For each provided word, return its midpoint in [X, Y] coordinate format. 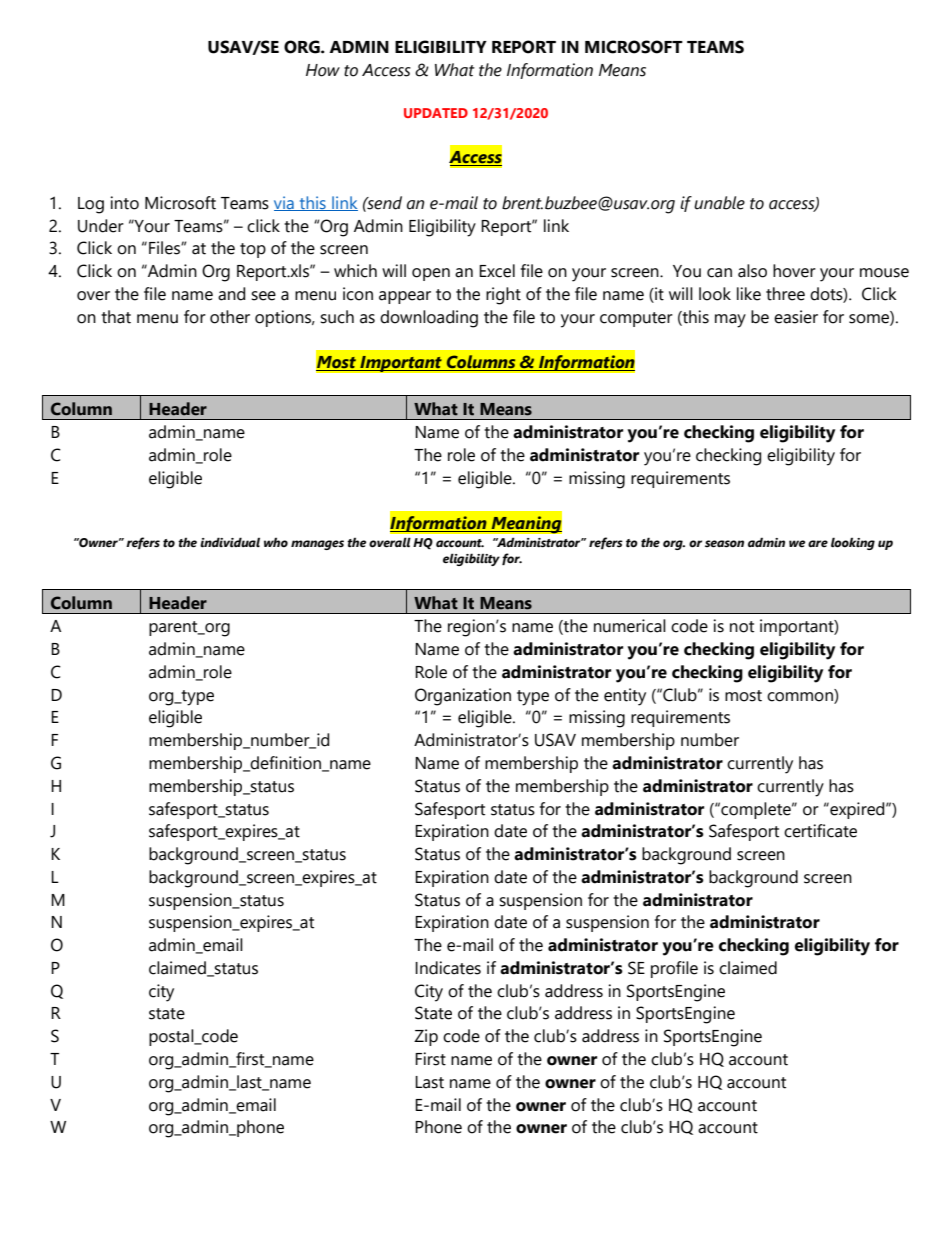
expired [857, 810]
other [230, 317]
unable [719, 203]
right [503, 296]
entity [625, 697]
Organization [463, 697]
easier [796, 317]
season [724, 544]
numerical [630, 626]
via [285, 203]
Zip [426, 1037]
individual [230, 542]
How [323, 70]
